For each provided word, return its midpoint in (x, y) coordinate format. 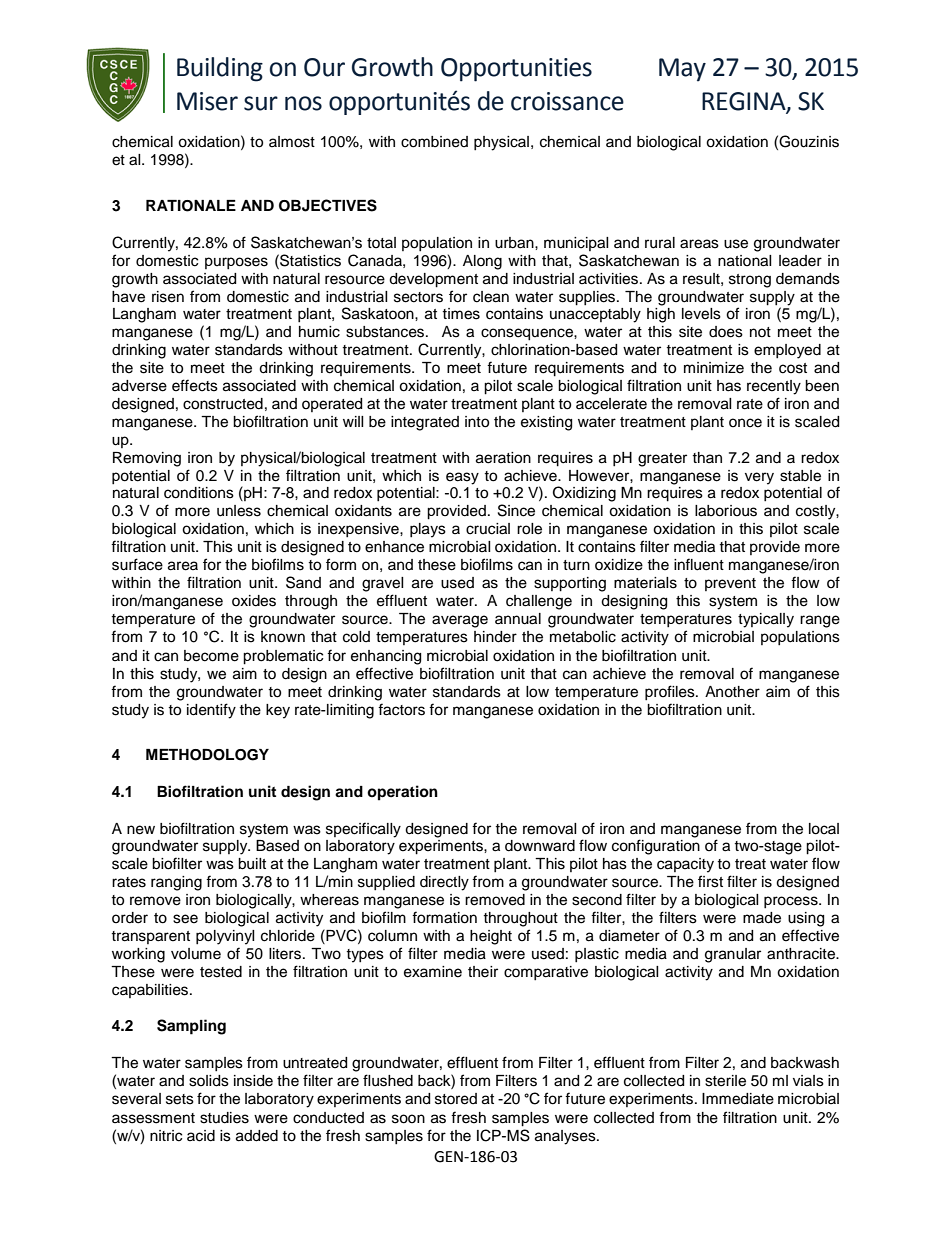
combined (434, 142)
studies (224, 1118)
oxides (254, 601)
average (460, 621)
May (682, 70)
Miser (207, 101)
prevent (730, 584)
